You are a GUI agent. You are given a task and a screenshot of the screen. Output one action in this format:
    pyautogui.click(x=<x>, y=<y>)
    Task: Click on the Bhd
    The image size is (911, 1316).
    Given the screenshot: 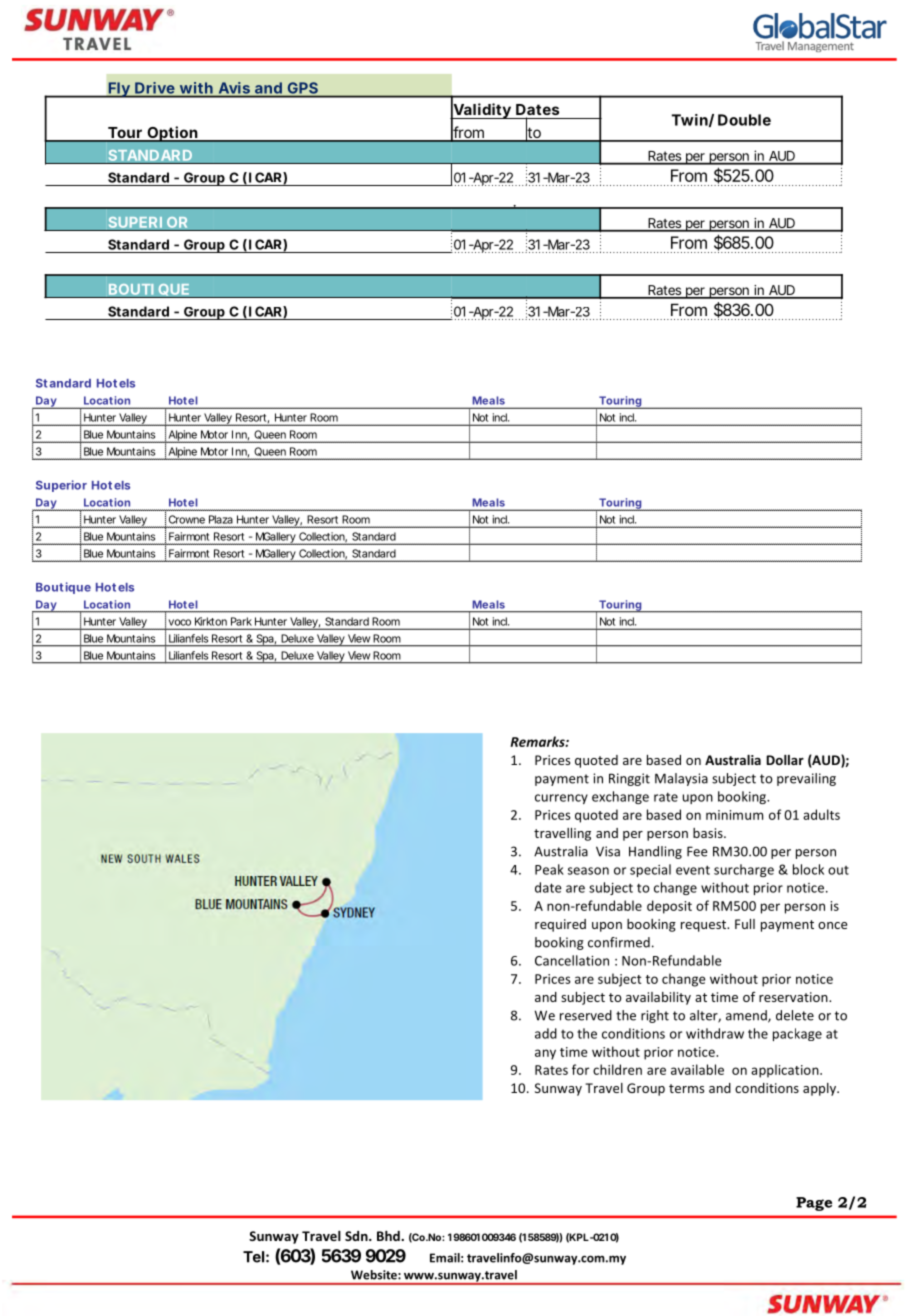 What is the action you would take?
    pyautogui.click(x=389, y=1236)
